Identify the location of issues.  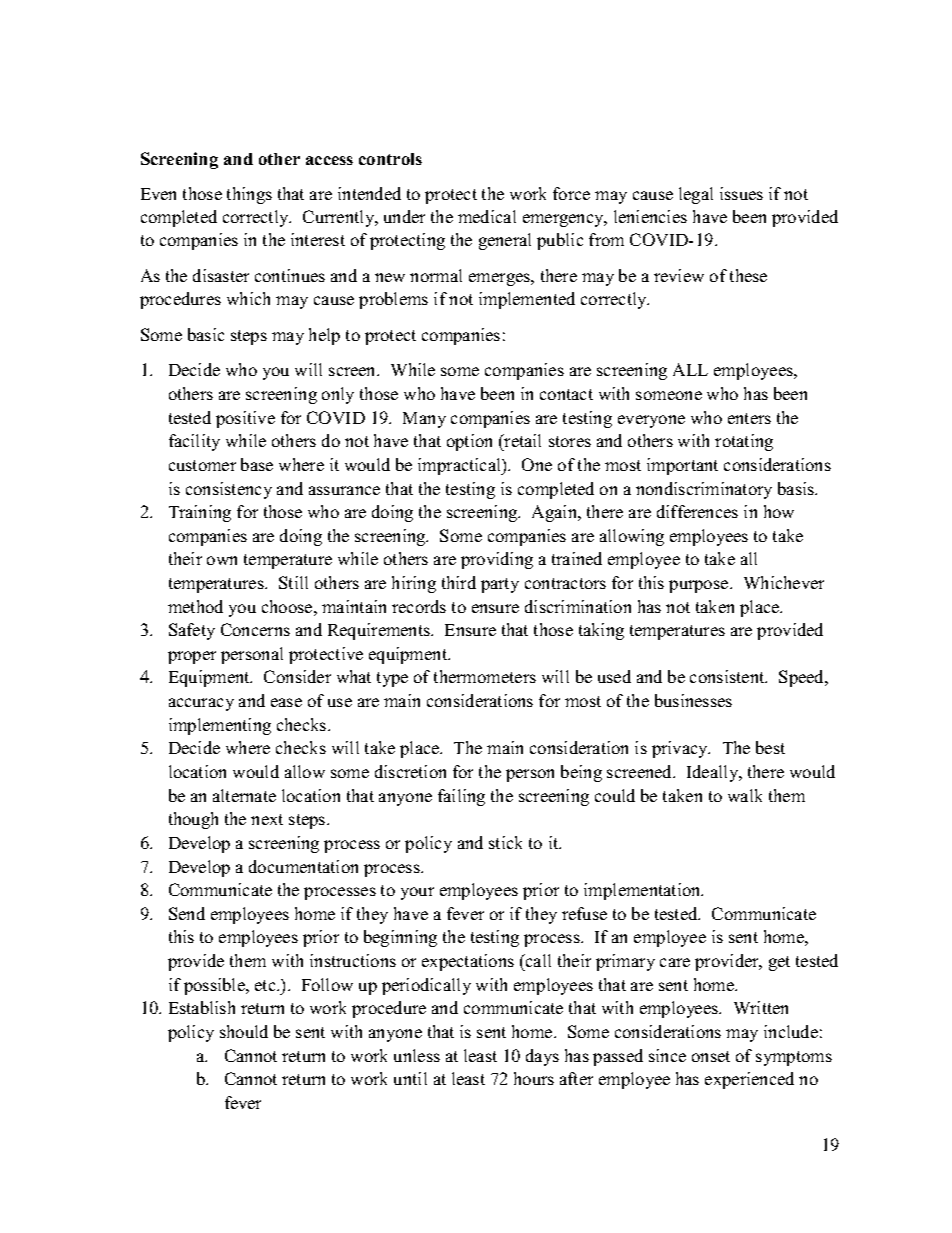
(741, 193).
